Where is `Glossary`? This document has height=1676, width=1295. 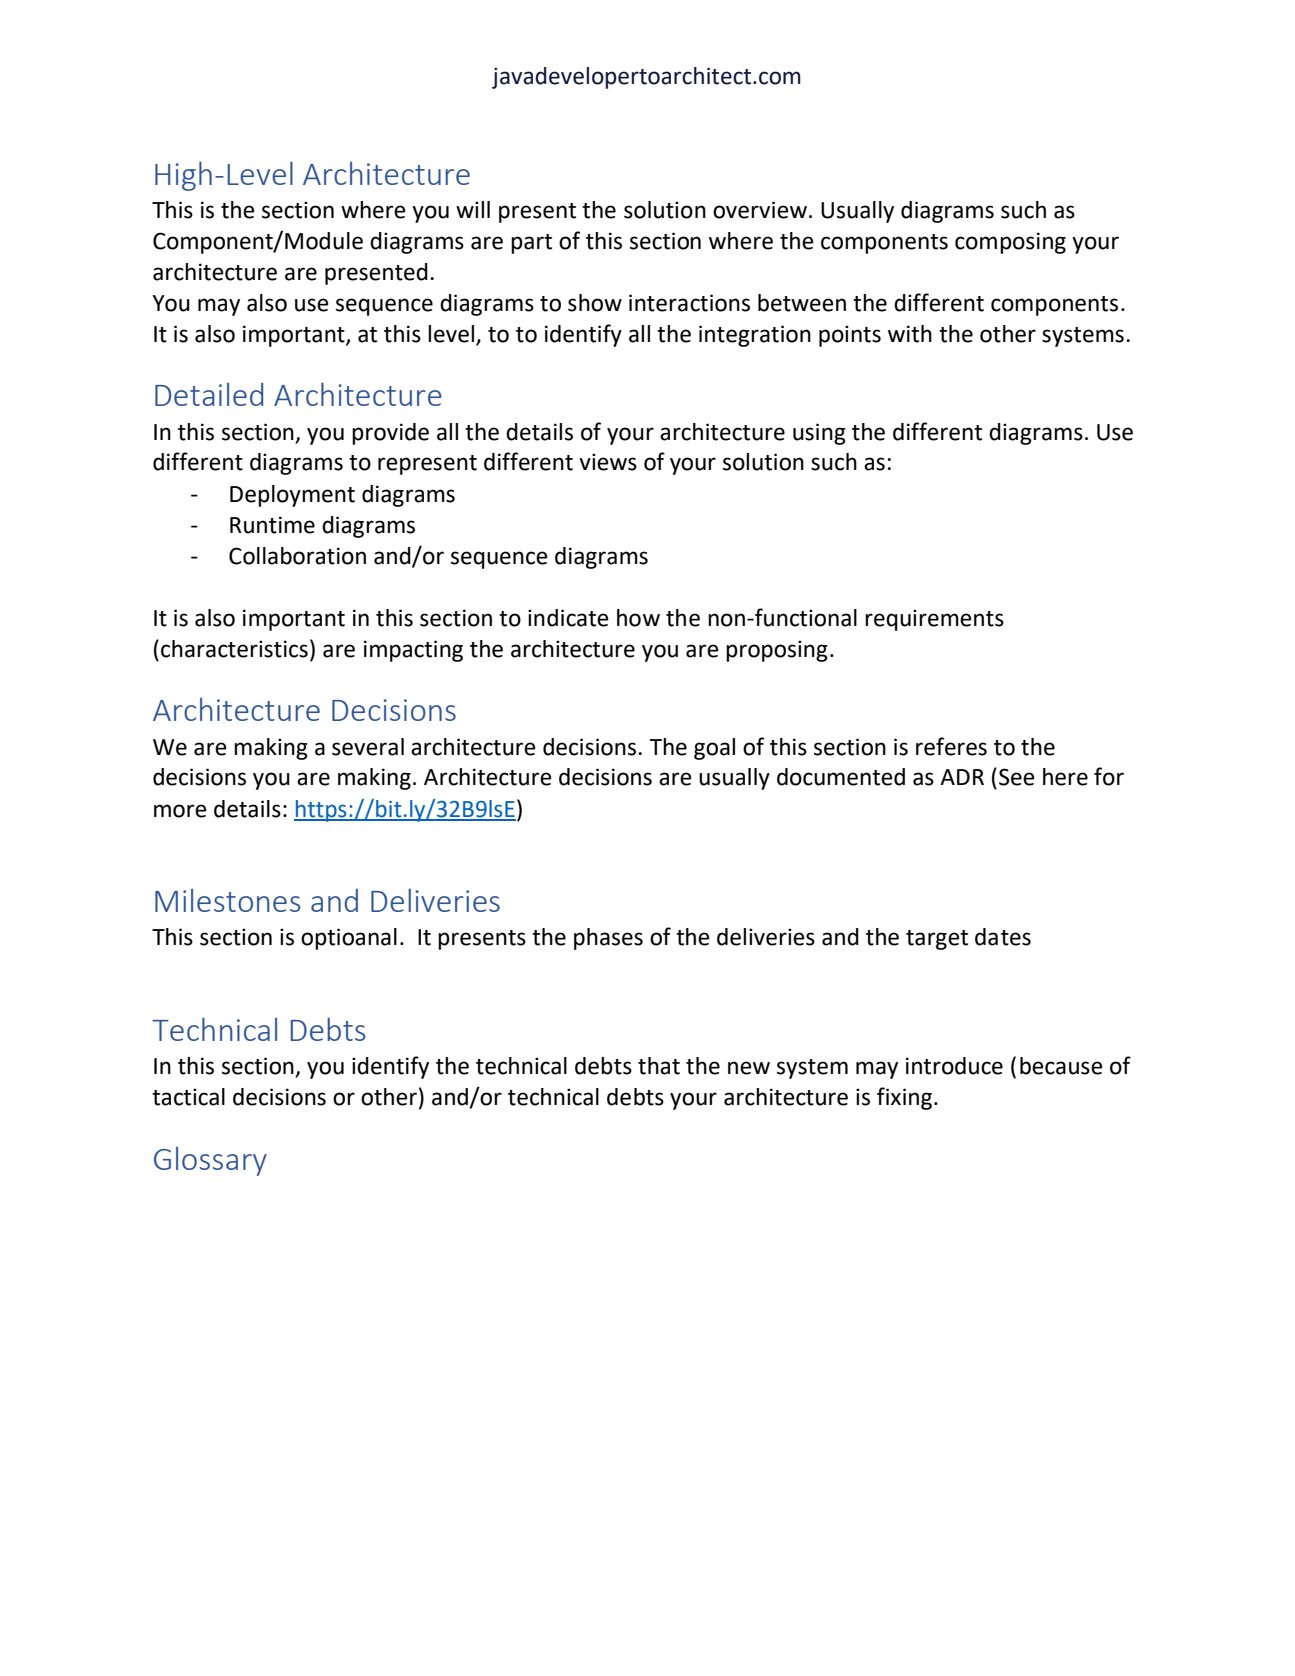
Glossary is located at coordinates (210, 1161).
